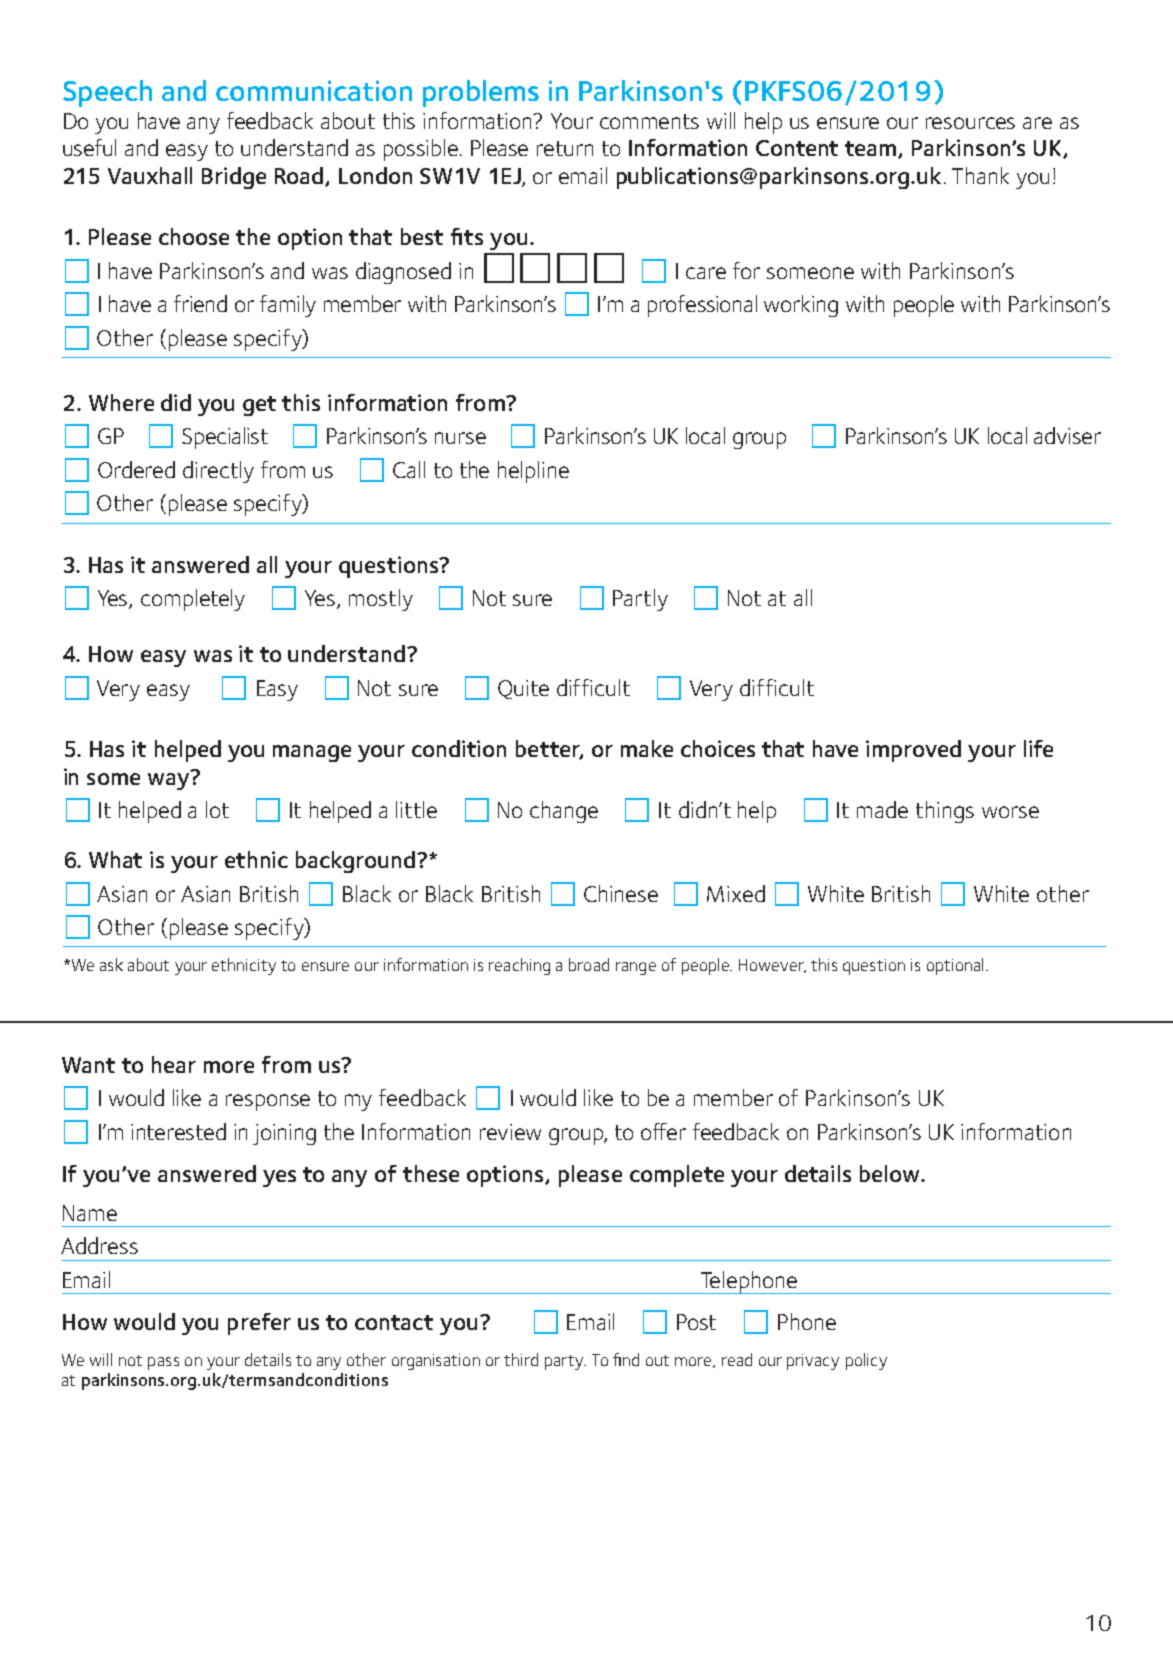 The height and width of the image is (1659, 1173). I want to click on policy, so click(866, 1361).
